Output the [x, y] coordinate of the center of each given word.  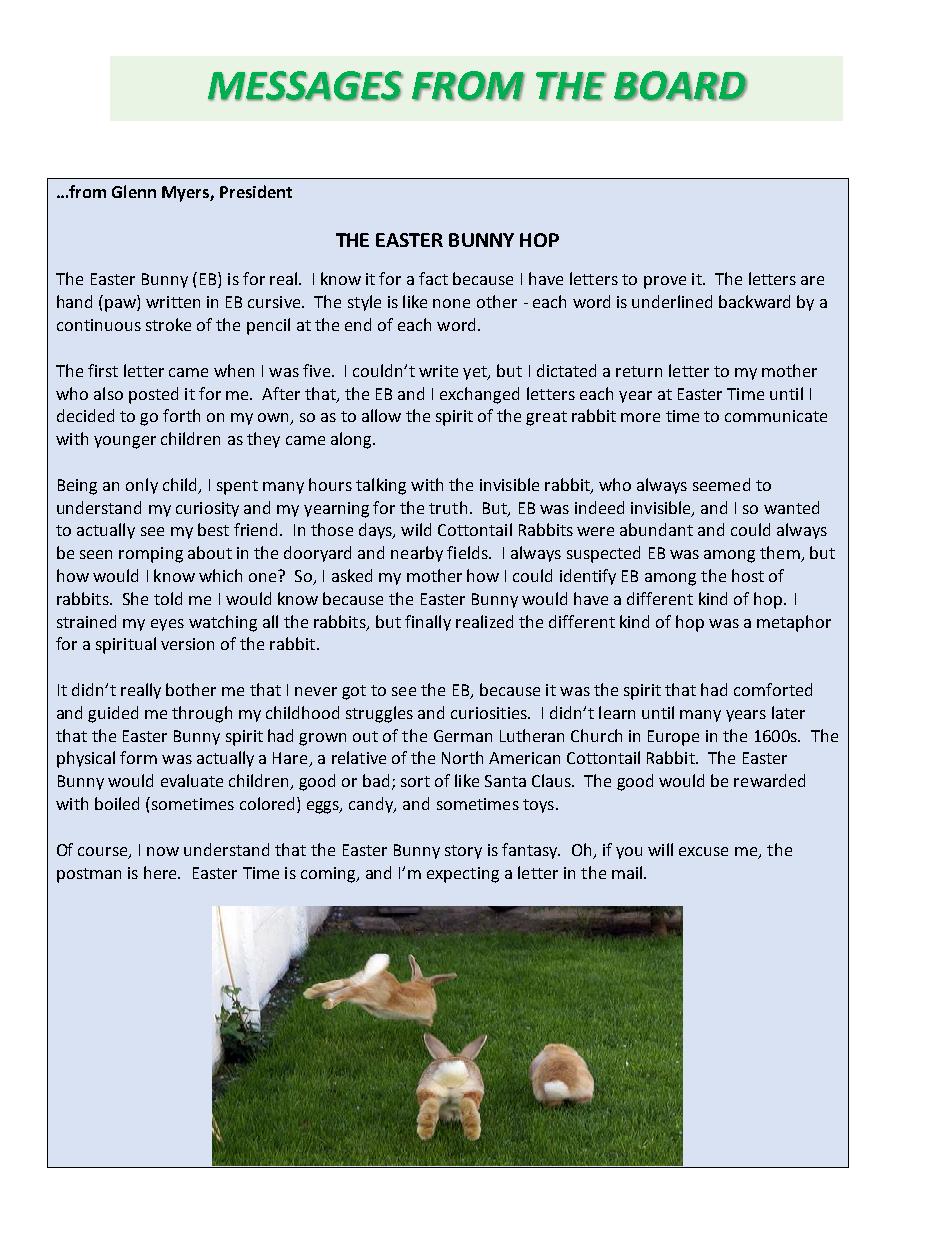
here [161, 872]
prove [665, 282]
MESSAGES [305, 86]
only [142, 486]
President [256, 191]
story [463, 852]
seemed [721, 484]
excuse [703, 851]
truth [448, 507]
